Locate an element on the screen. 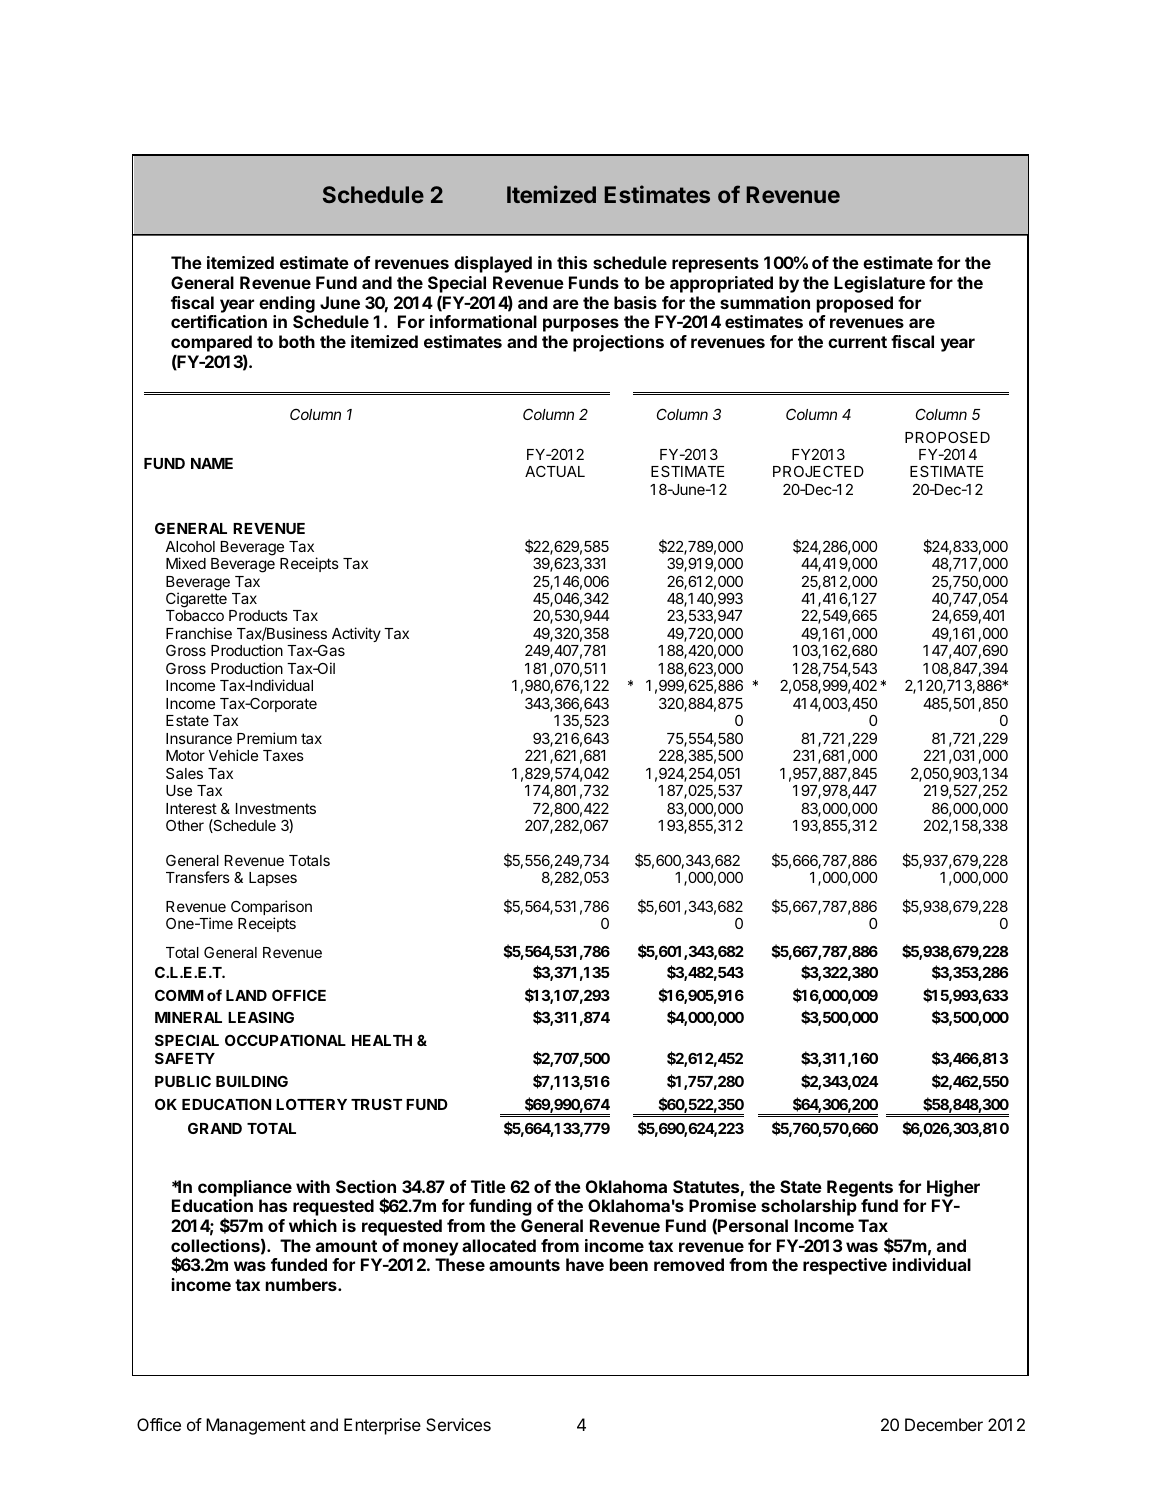 Image resolution: width=1162 pixels, height=1503 pixels. Management is located at coordinates (256, 1426).
